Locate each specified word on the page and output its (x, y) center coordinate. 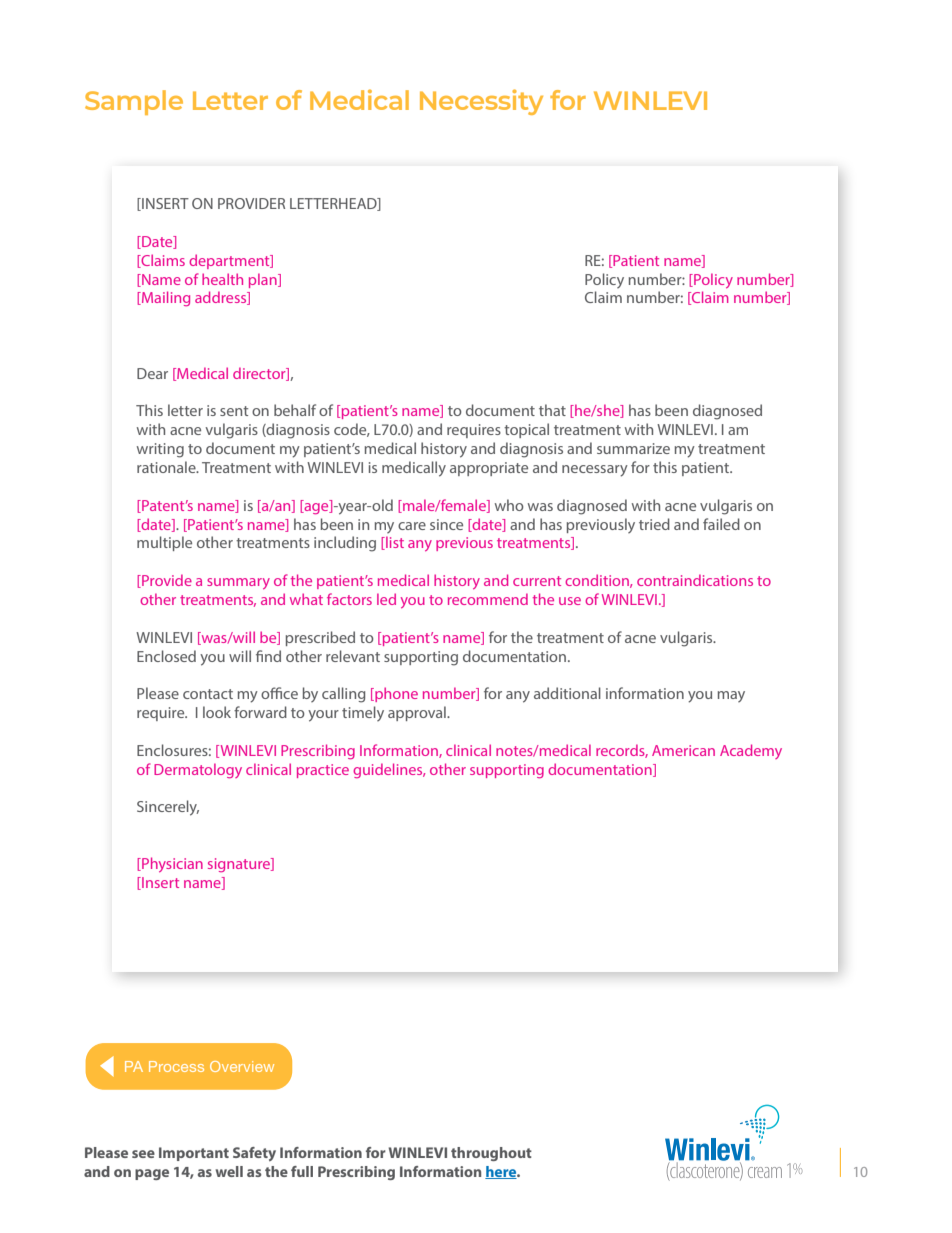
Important (194, 1154)
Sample (134, 102)
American (683, 750)
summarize (633, 448)
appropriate (489, 469)
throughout (491, 1154)
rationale (167, 467)
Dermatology (198, 770)
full (302, 1171)
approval (418, 713)
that (552, 410)
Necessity (481, 102)
